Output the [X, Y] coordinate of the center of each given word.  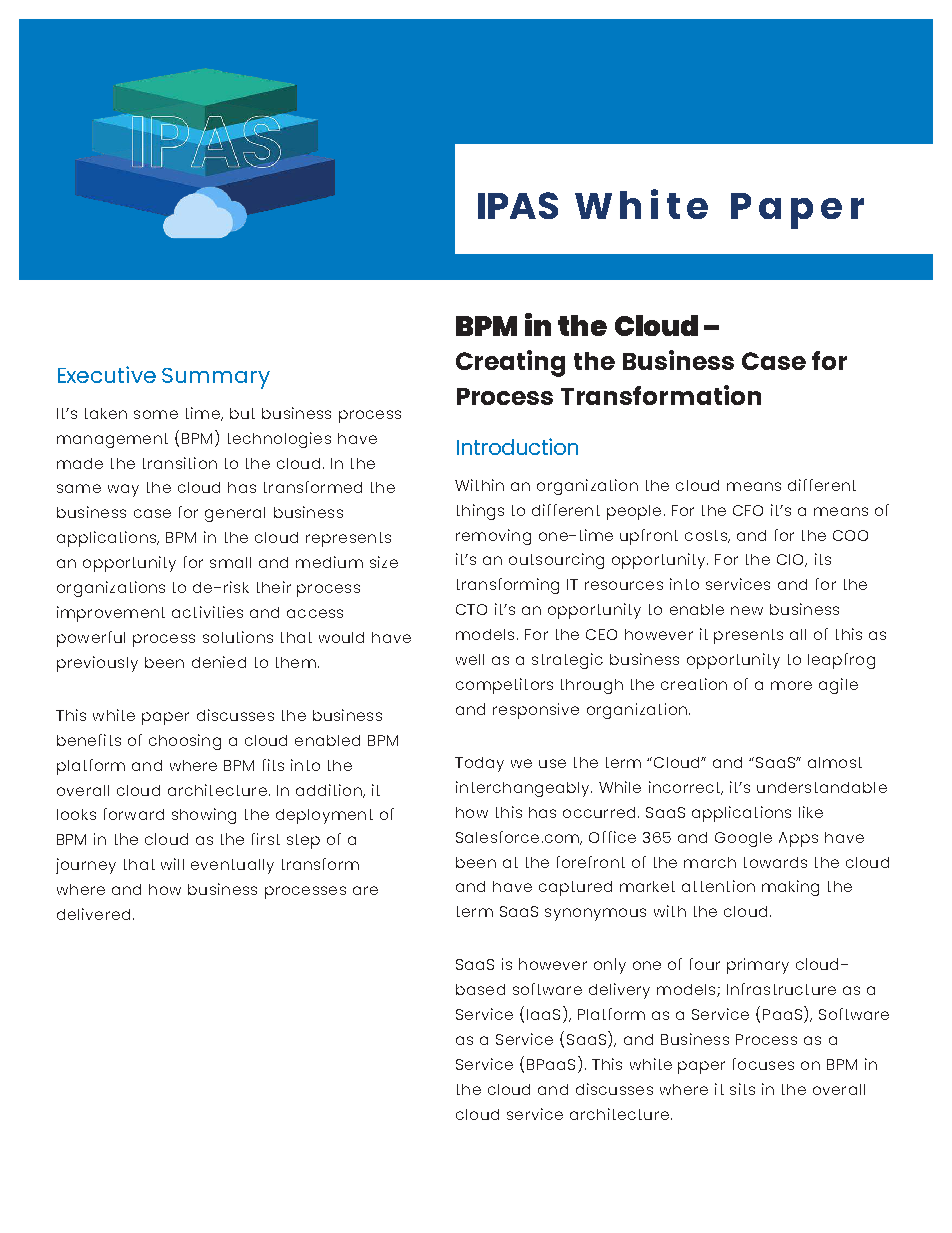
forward [134, 814]
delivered [93, 914]
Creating [510, 363]
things [480, 512]
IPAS [518, 205]
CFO [748, 510]
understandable [822, 787]
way [123, 490]
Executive [107, 374]
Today [479, 764]
